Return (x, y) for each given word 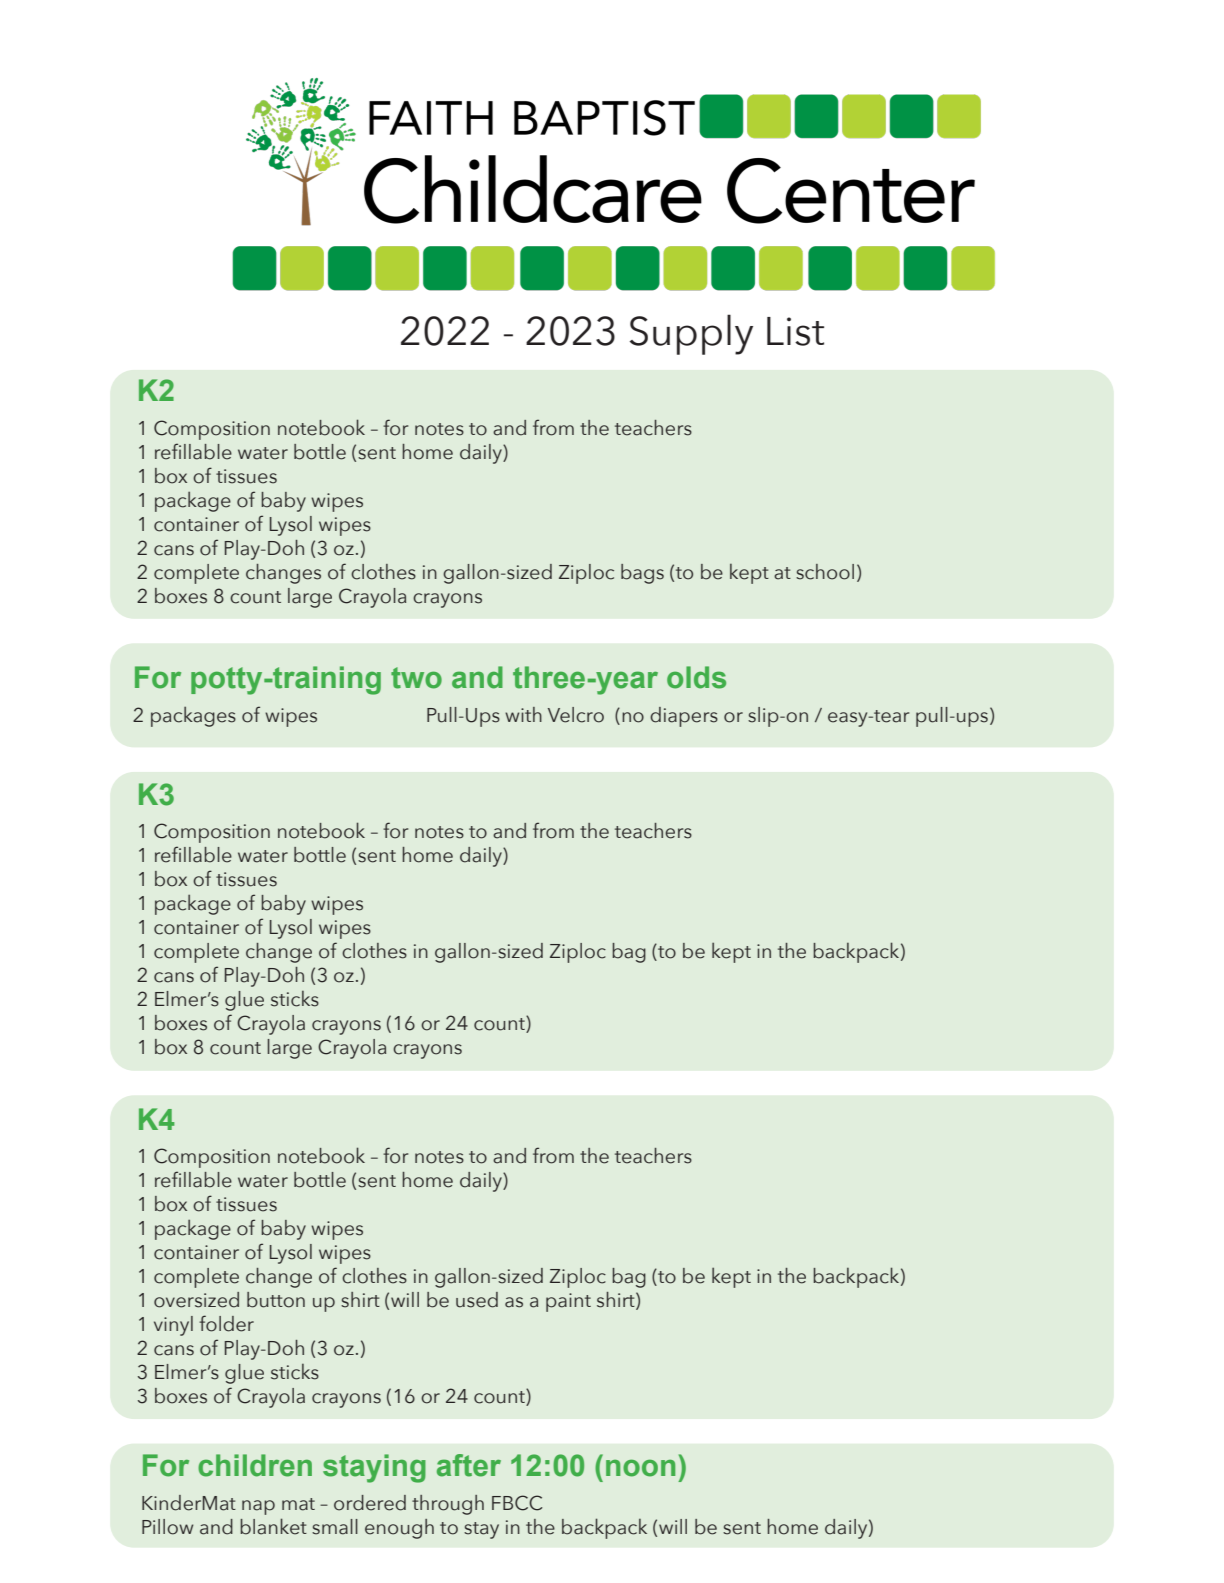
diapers (684, 717)
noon (640, 1468)
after (469, 1465)
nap (258, 1507)
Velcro (576, 715)
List (795, 331)
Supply (691, 334)
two (416, 678)
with (523, 714)
